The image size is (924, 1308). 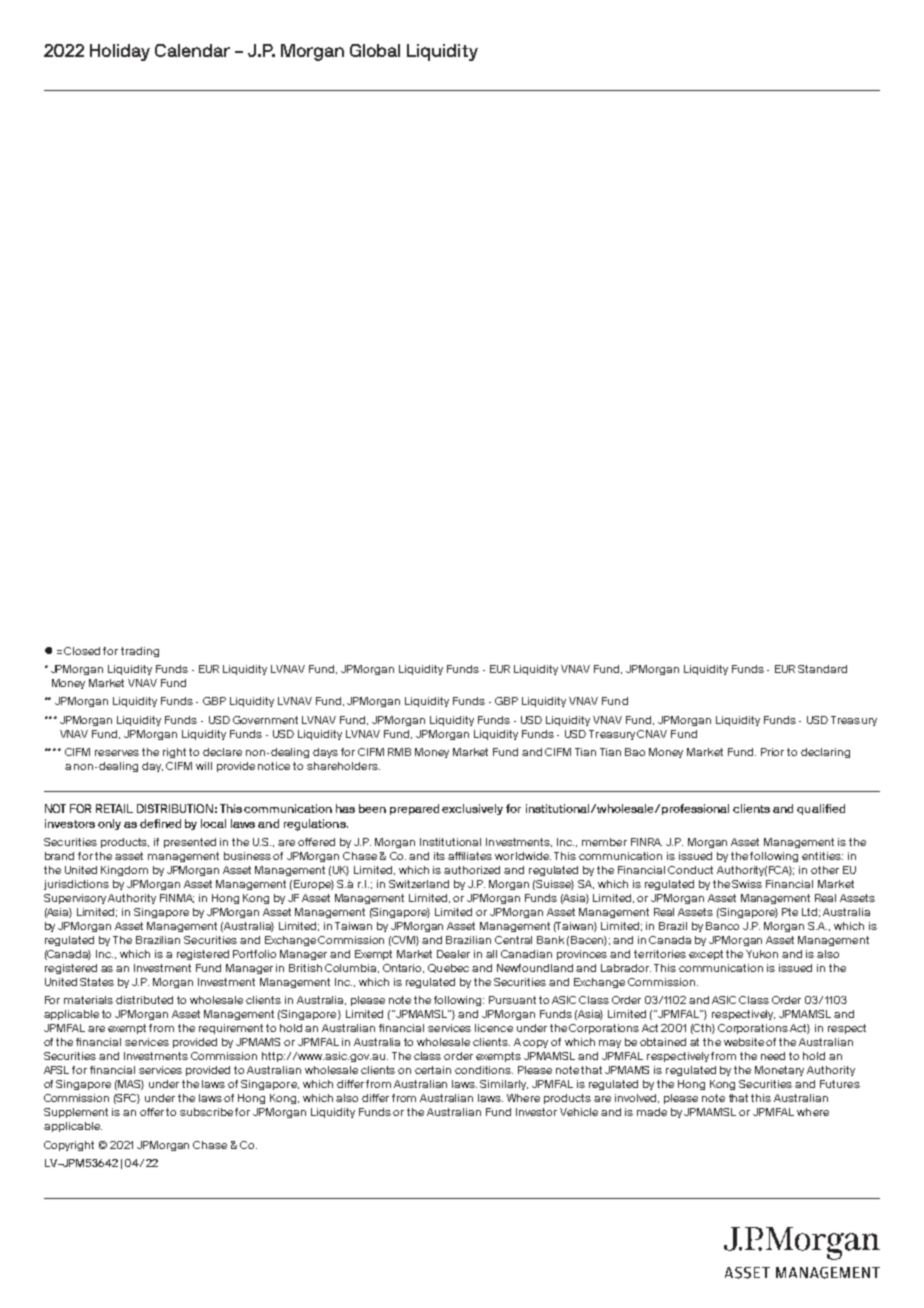 What do you see at coordinates (140, 652) in the screenshot?
I see `trading` at bounding box center [140, 652].
